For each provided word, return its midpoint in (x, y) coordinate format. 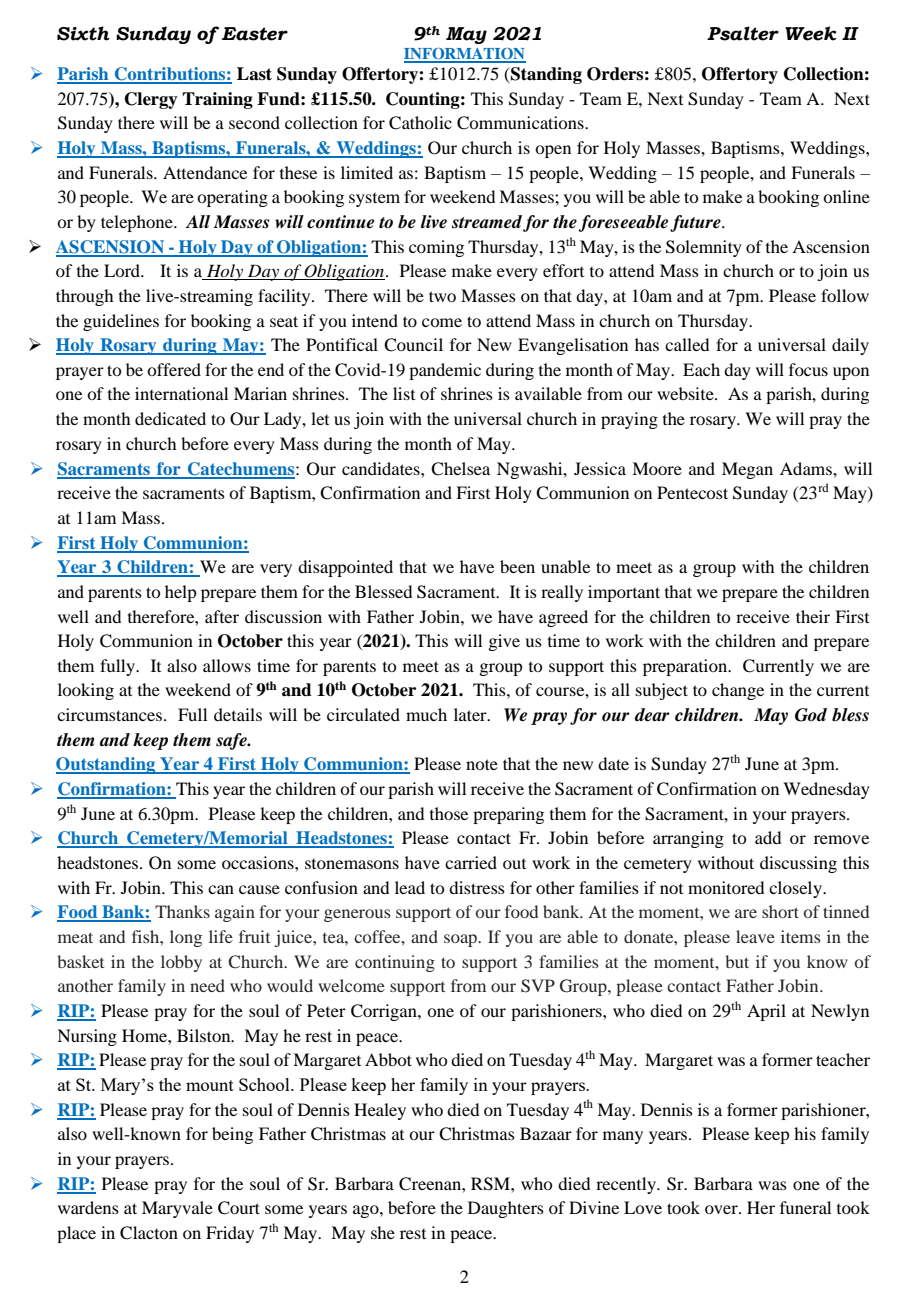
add (768, 837)
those (449, 813)
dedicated (170, 418)
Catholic (420, 123)
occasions (259, 862)
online (846, 196)
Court (239, 1208)
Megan (747, 470)
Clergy (151, 100)
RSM (491, 1184)
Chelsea (460, 469)
